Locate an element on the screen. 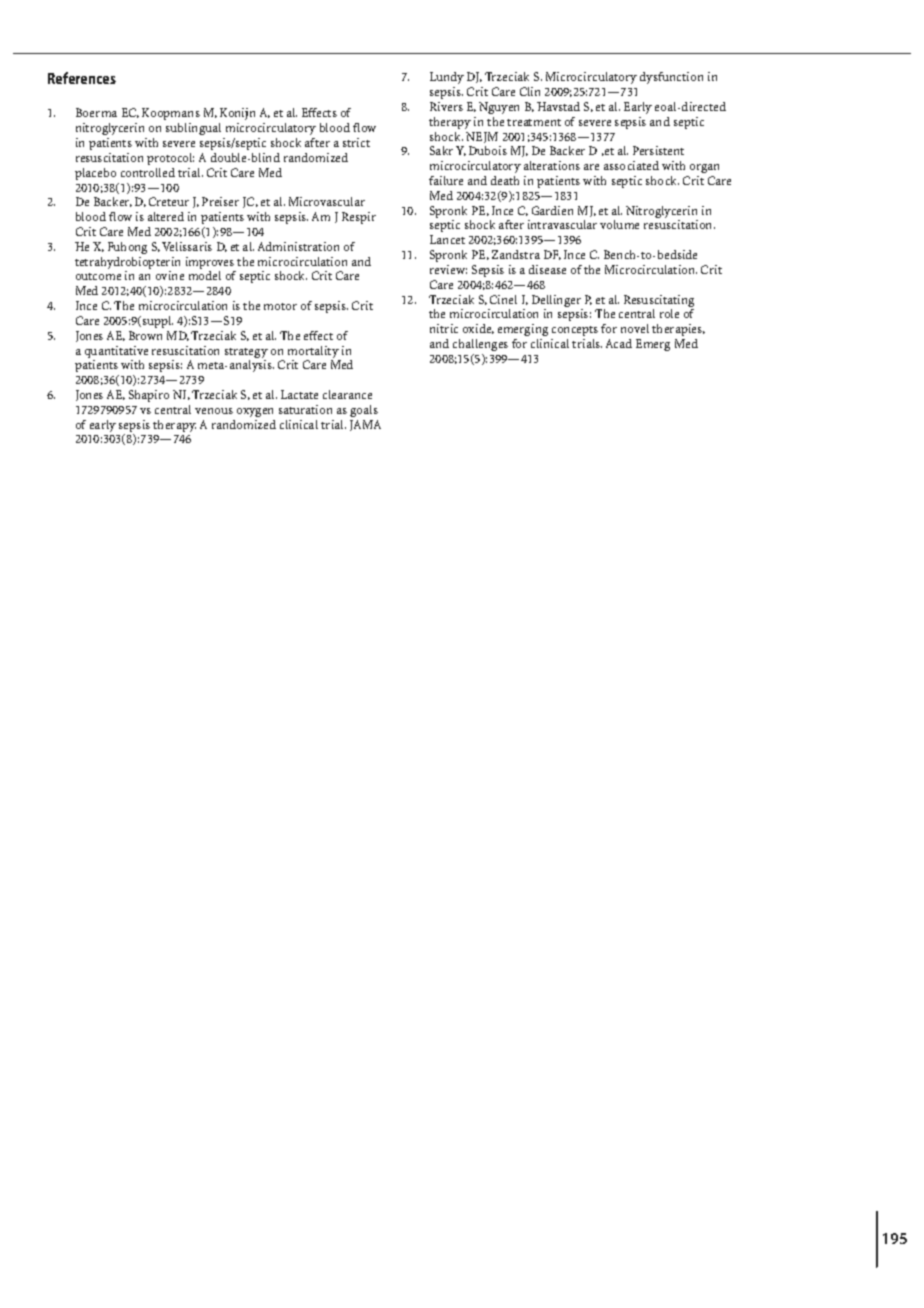 The width and height of the screenshot is (924, 1308). venous is located at coordinates (214, 411).
